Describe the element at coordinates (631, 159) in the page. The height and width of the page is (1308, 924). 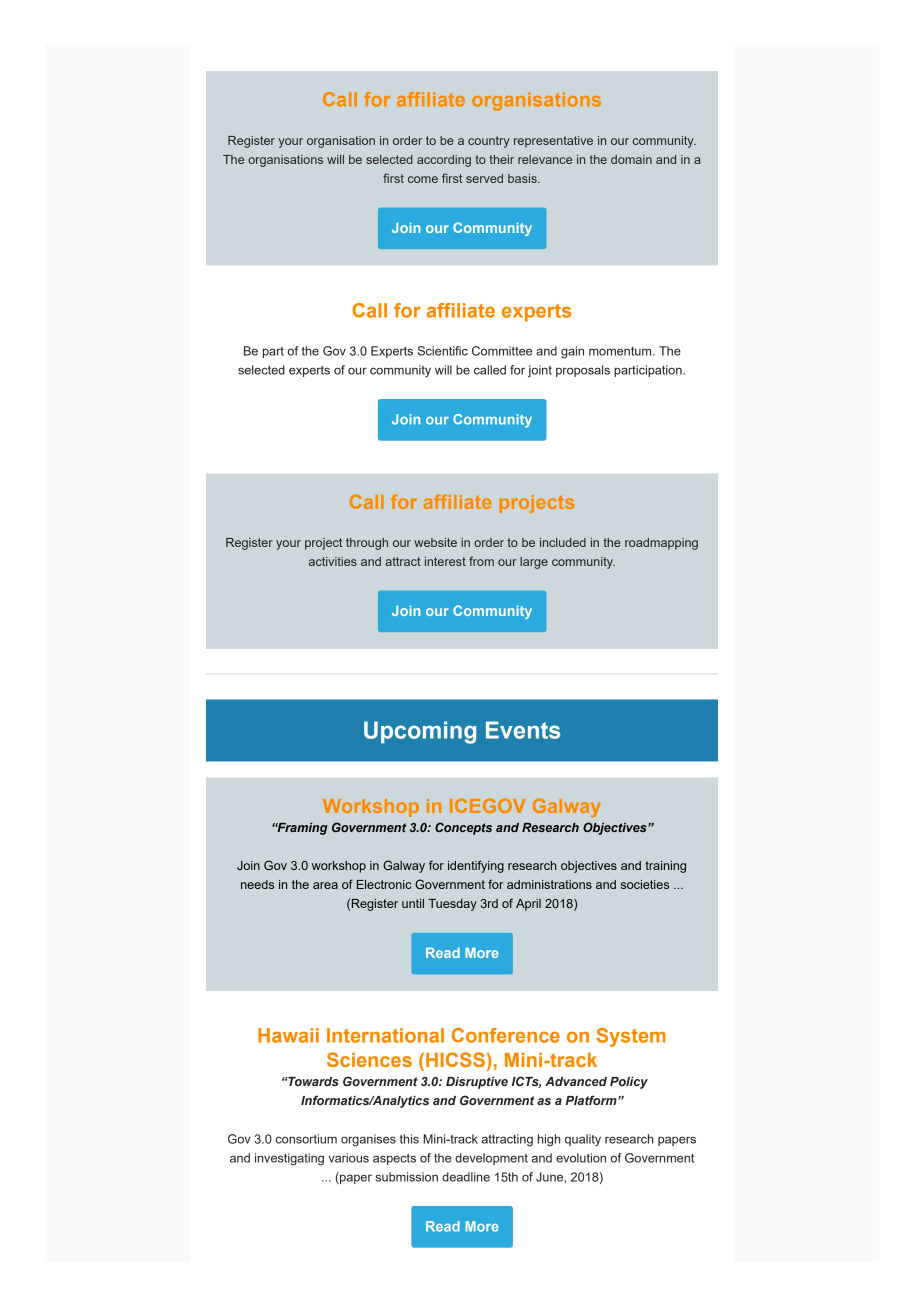
I see `domain` at that location.
